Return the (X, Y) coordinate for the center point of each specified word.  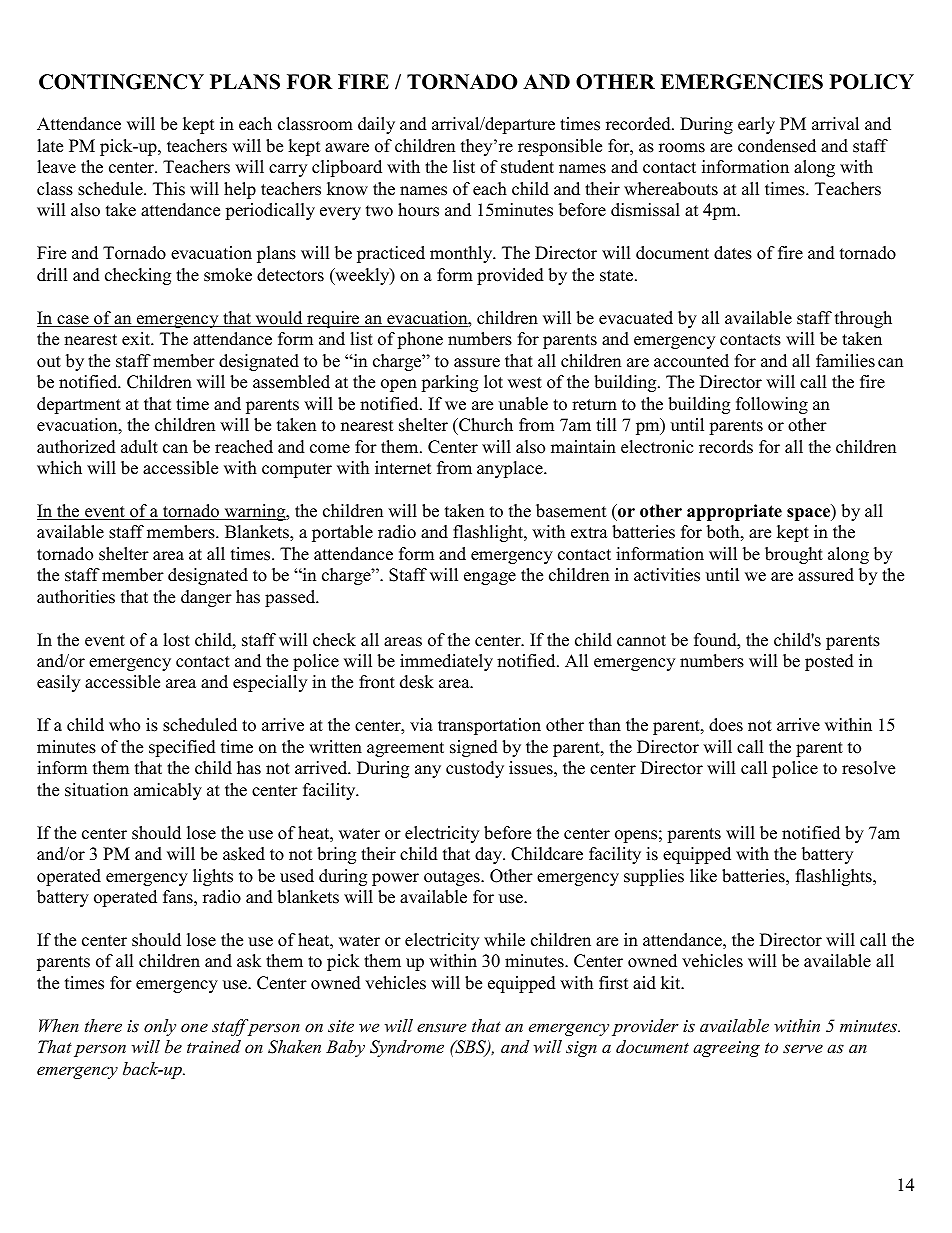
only (160, 1027)
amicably (168, 791)
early (756, 125)
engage (490, 578)
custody (475, 769)
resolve (868, 768)
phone (420, 340)
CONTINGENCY (121, 82)
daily (376, 125)
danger (206, 598)
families (845, 361)
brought (794, 555)
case (73, 321)
